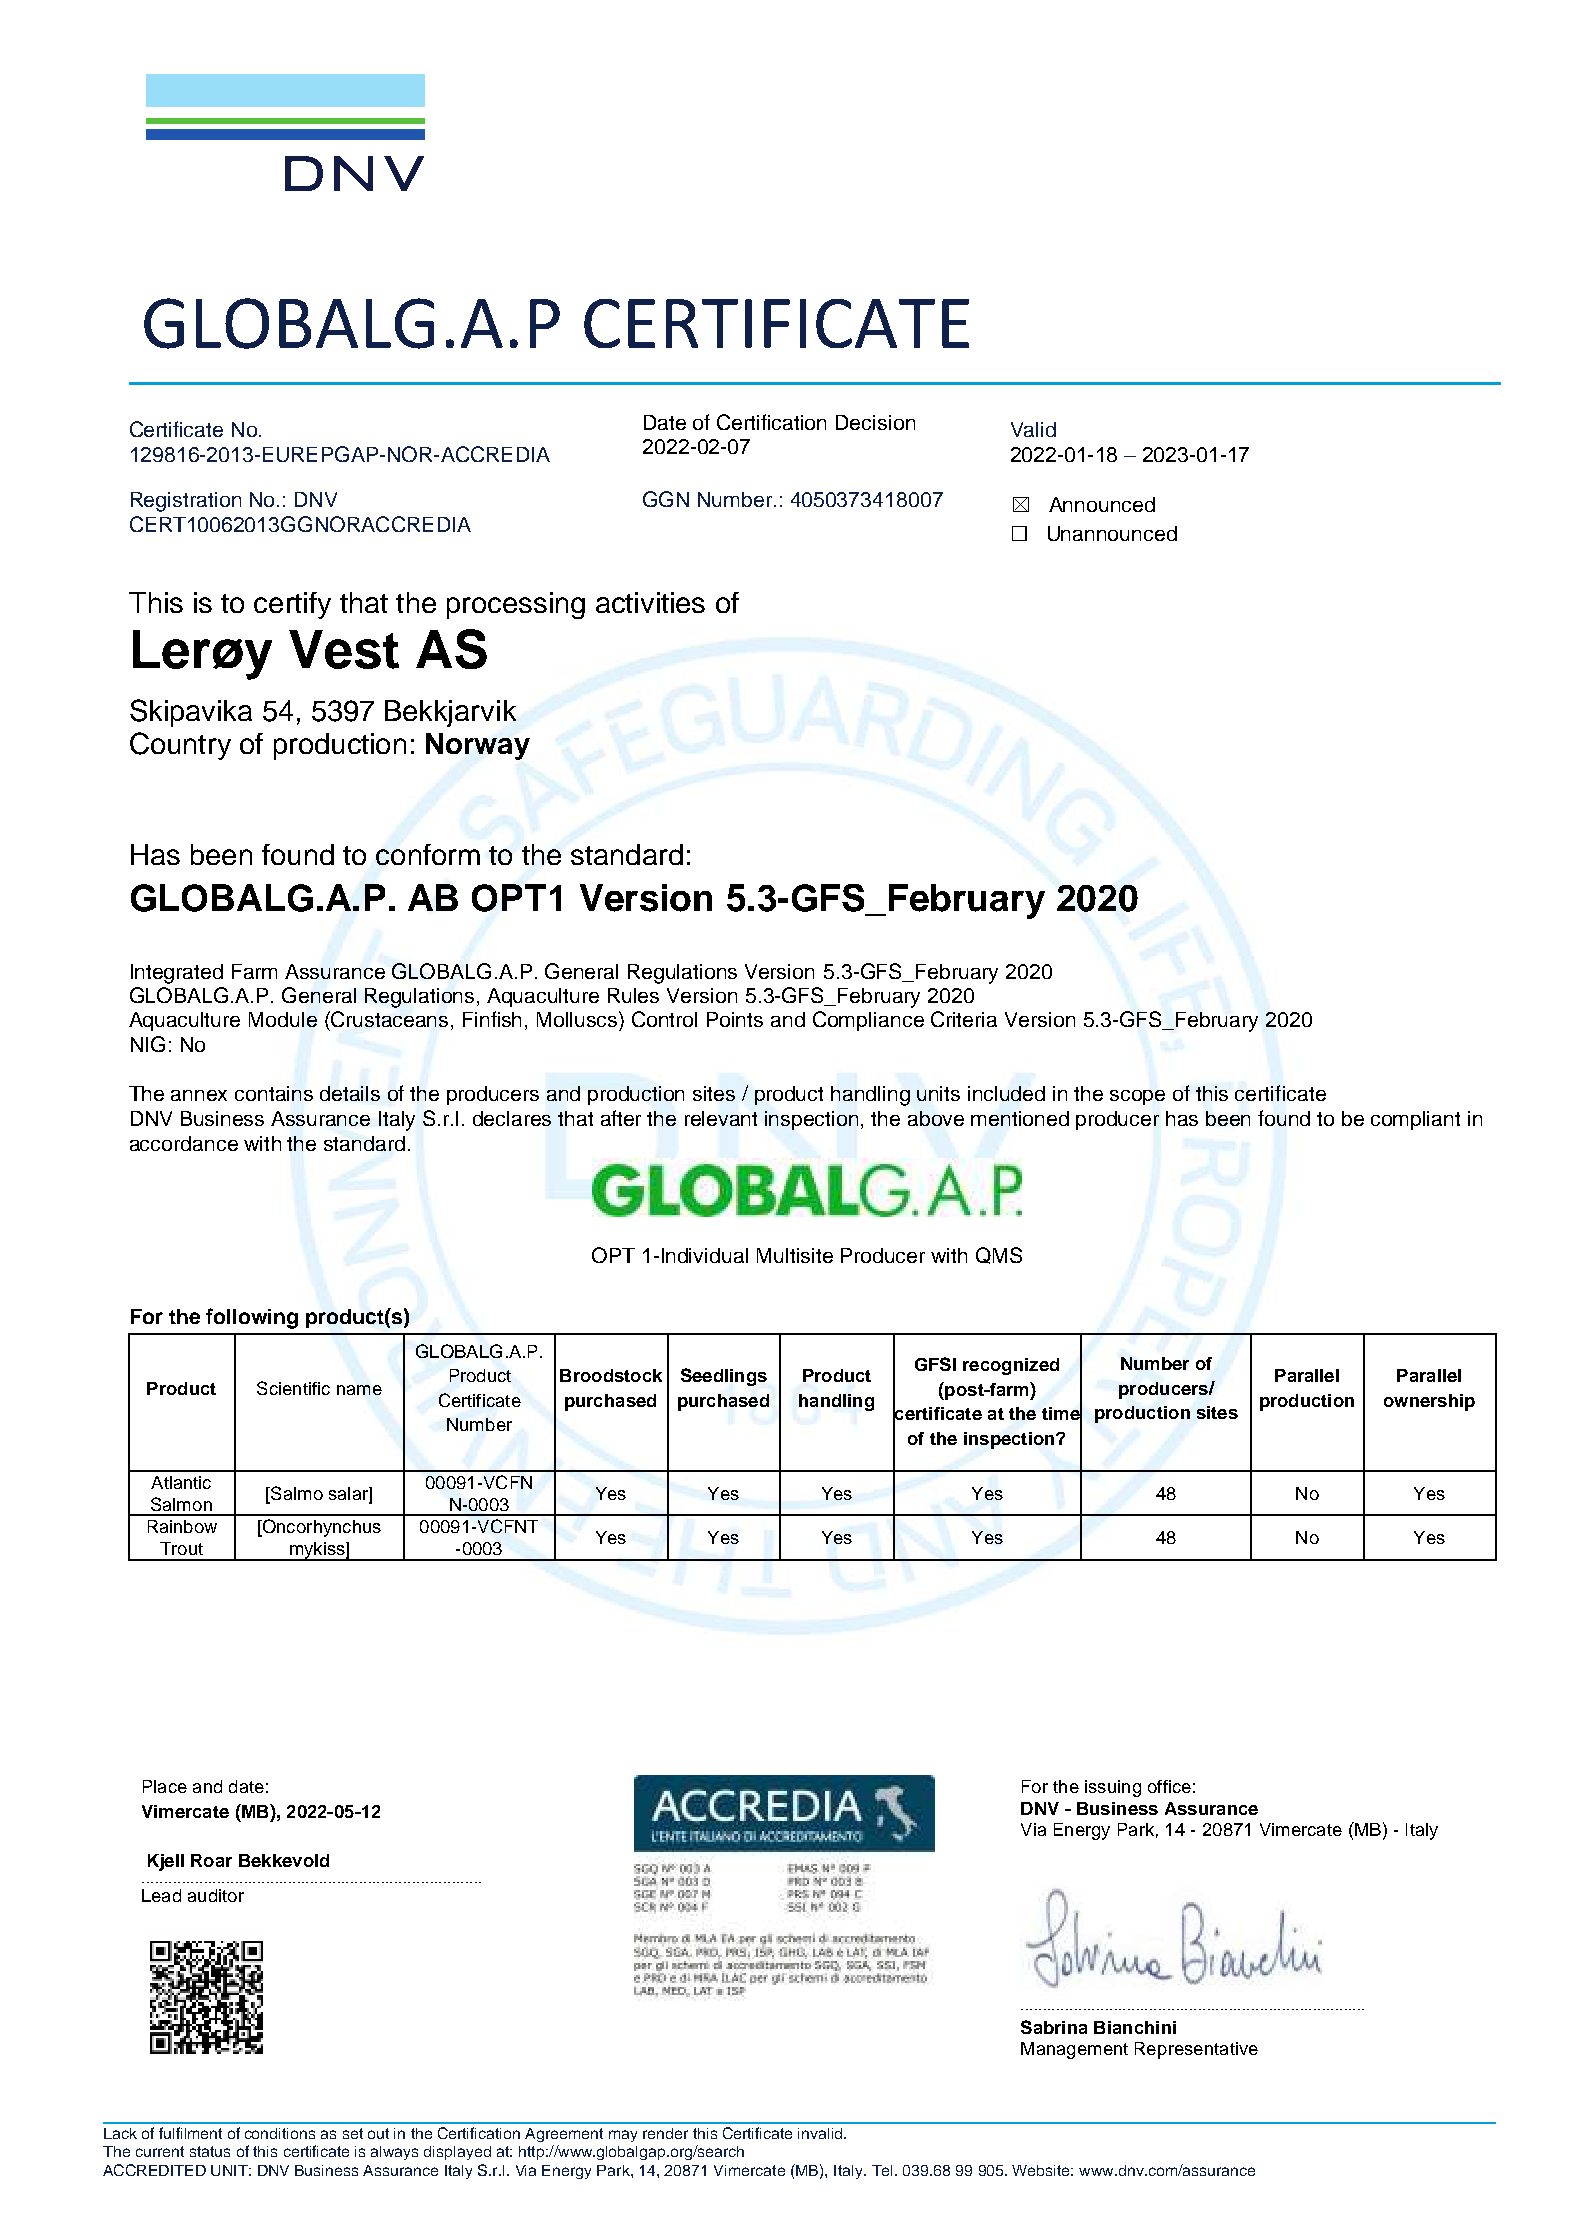 This screenshot has height=2232, width=1579. What do you see at coordinates (875, 422) in the screenshot?
I see `Decision` at bounding box center [875, 422].
